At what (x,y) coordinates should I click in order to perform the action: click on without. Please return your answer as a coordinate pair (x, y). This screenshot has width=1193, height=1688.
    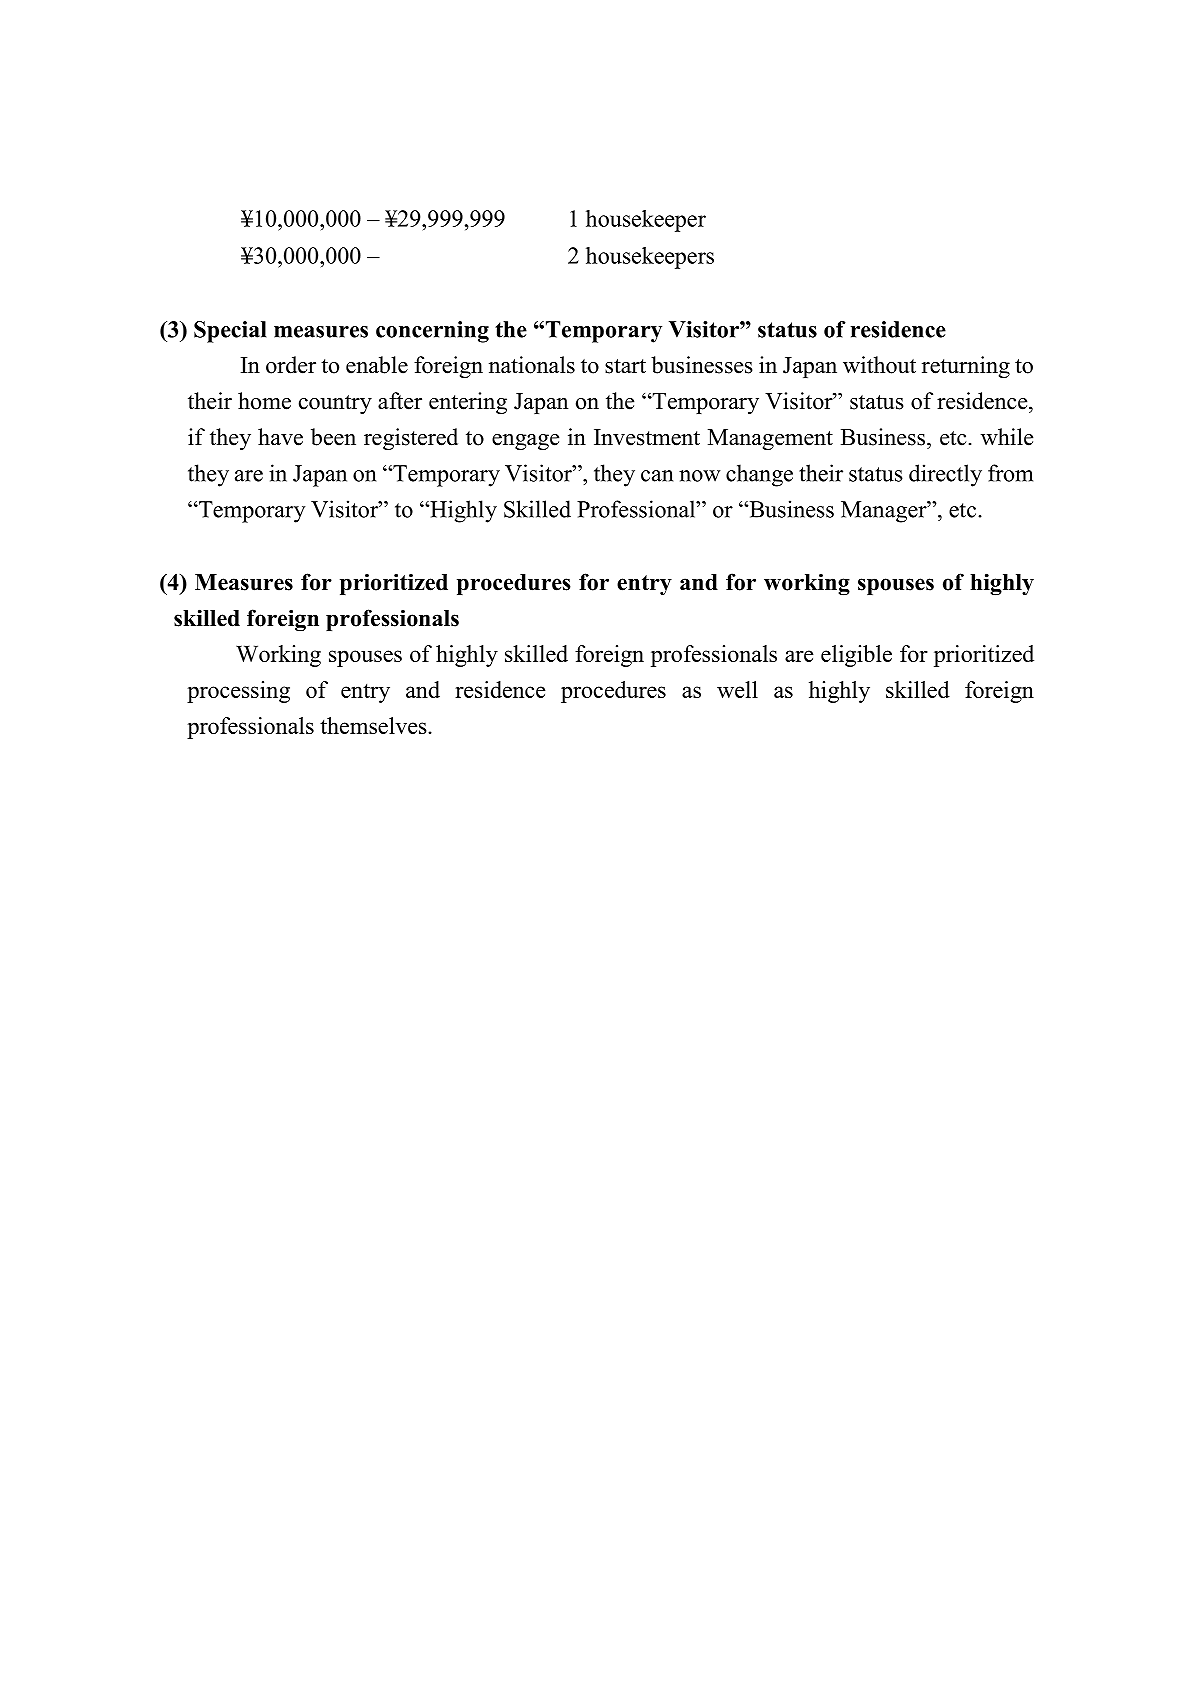
    Looking at the image, I should click on (879, 365).
